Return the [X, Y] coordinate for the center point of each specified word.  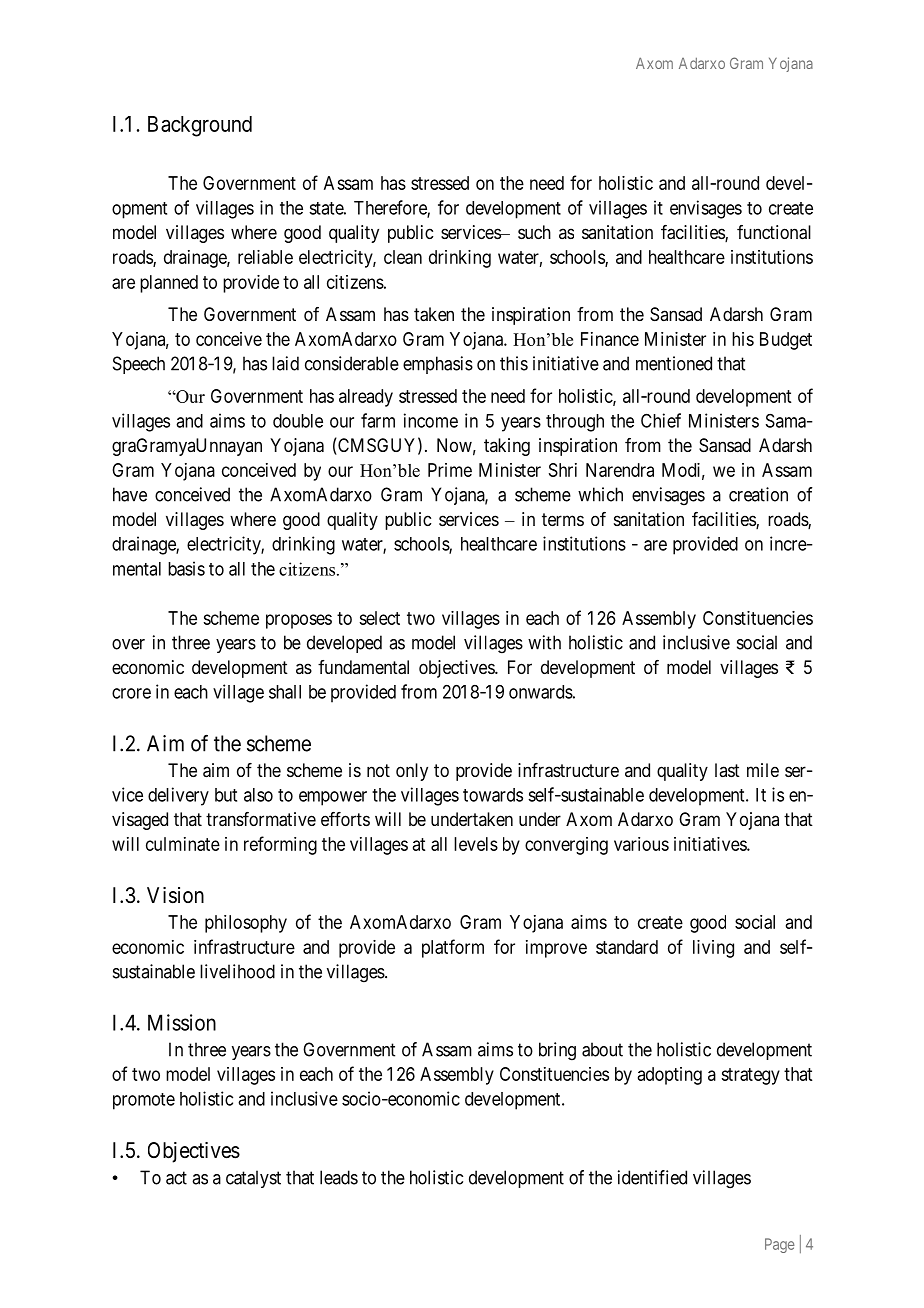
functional [774, 232]
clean [403, 257]
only [412, 772]
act [176, 1178]
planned [169, 284]
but [226, 795]
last [727, 770]
